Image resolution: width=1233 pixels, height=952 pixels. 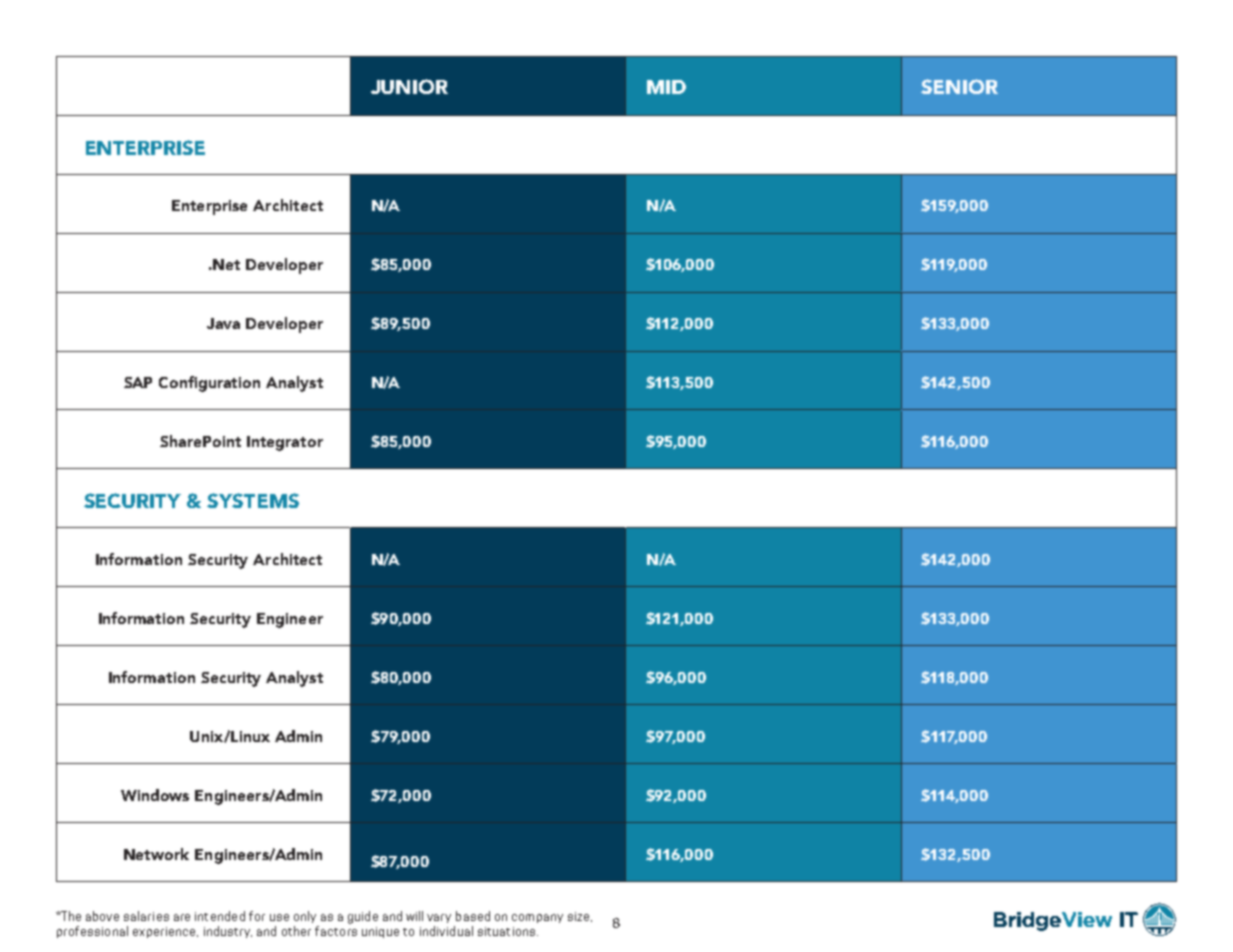 What do you see at coordinates (253, 500) in the document?
I see `SYSTEMS` at bounding box center [253, 500].
